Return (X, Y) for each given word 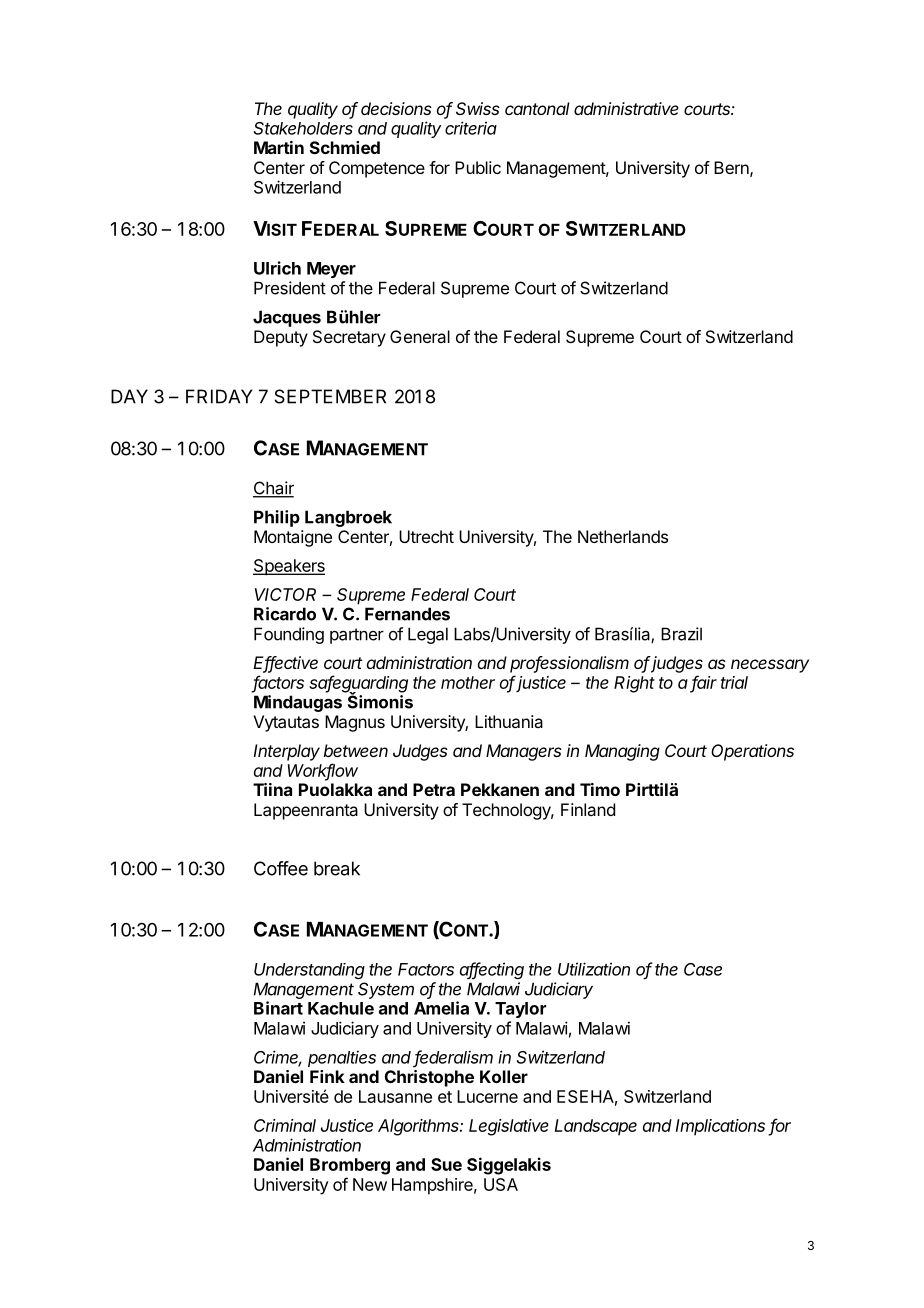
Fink (327, 1076)
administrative (626, 108)
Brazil (681, 634)
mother (468, 682)
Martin (279, 147)
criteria (471, 128)
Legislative (509, 1127)
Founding (289, 635)
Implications (720, 1127)
